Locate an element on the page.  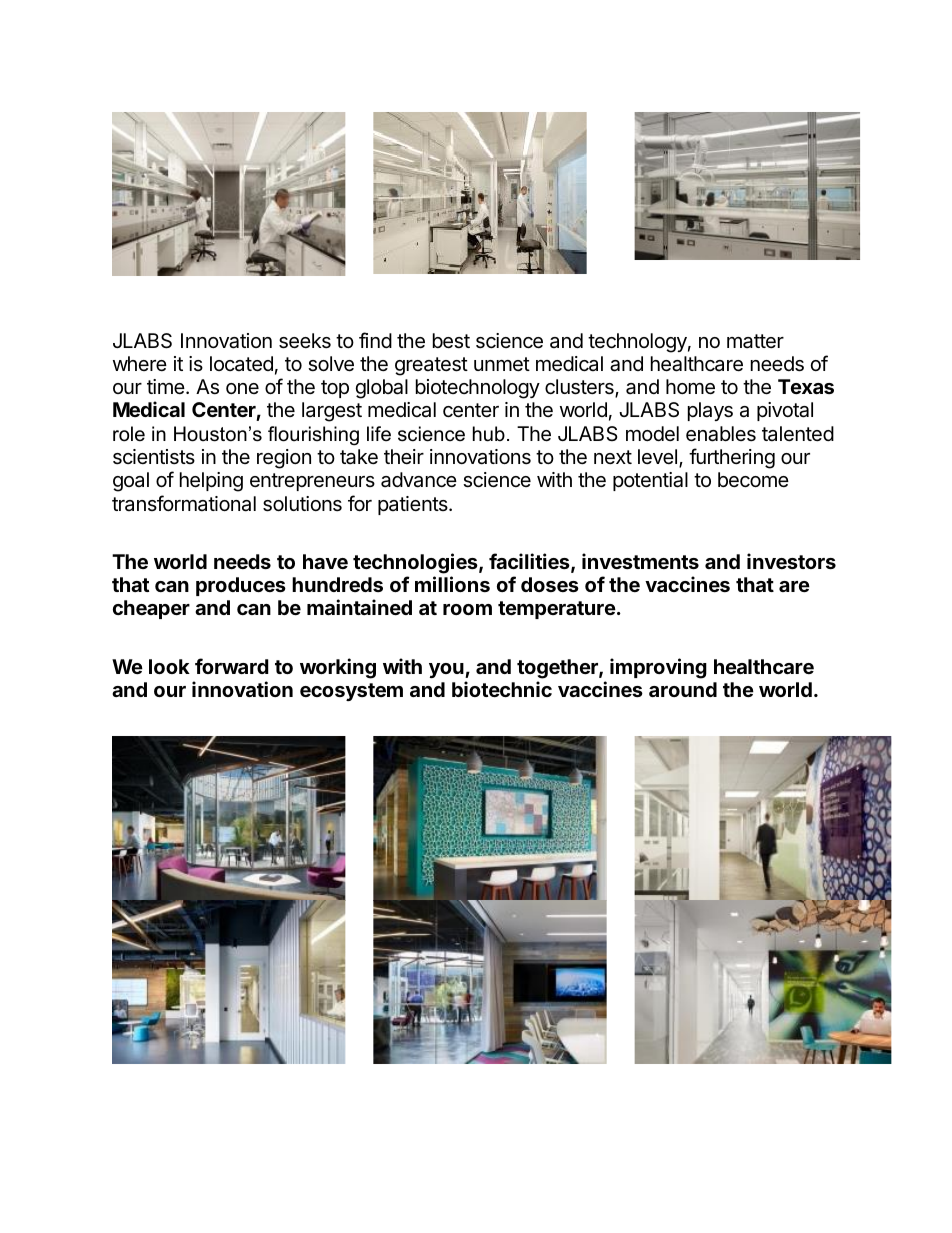
best is located at coordinates (451, 341).
